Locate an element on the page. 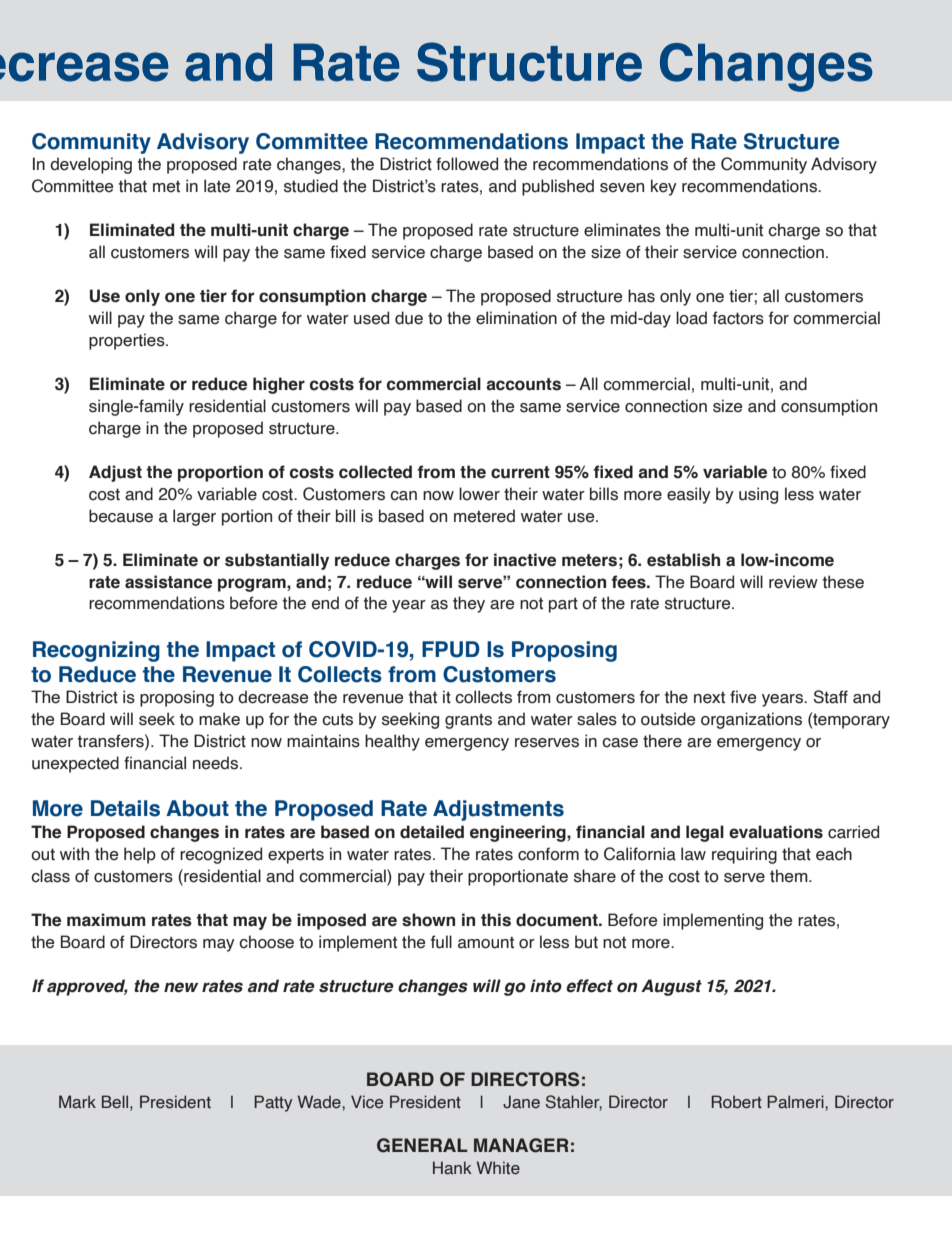 The width and height of the document is (952, 1233). GENERAL is located at coordinates (422, 1145).
